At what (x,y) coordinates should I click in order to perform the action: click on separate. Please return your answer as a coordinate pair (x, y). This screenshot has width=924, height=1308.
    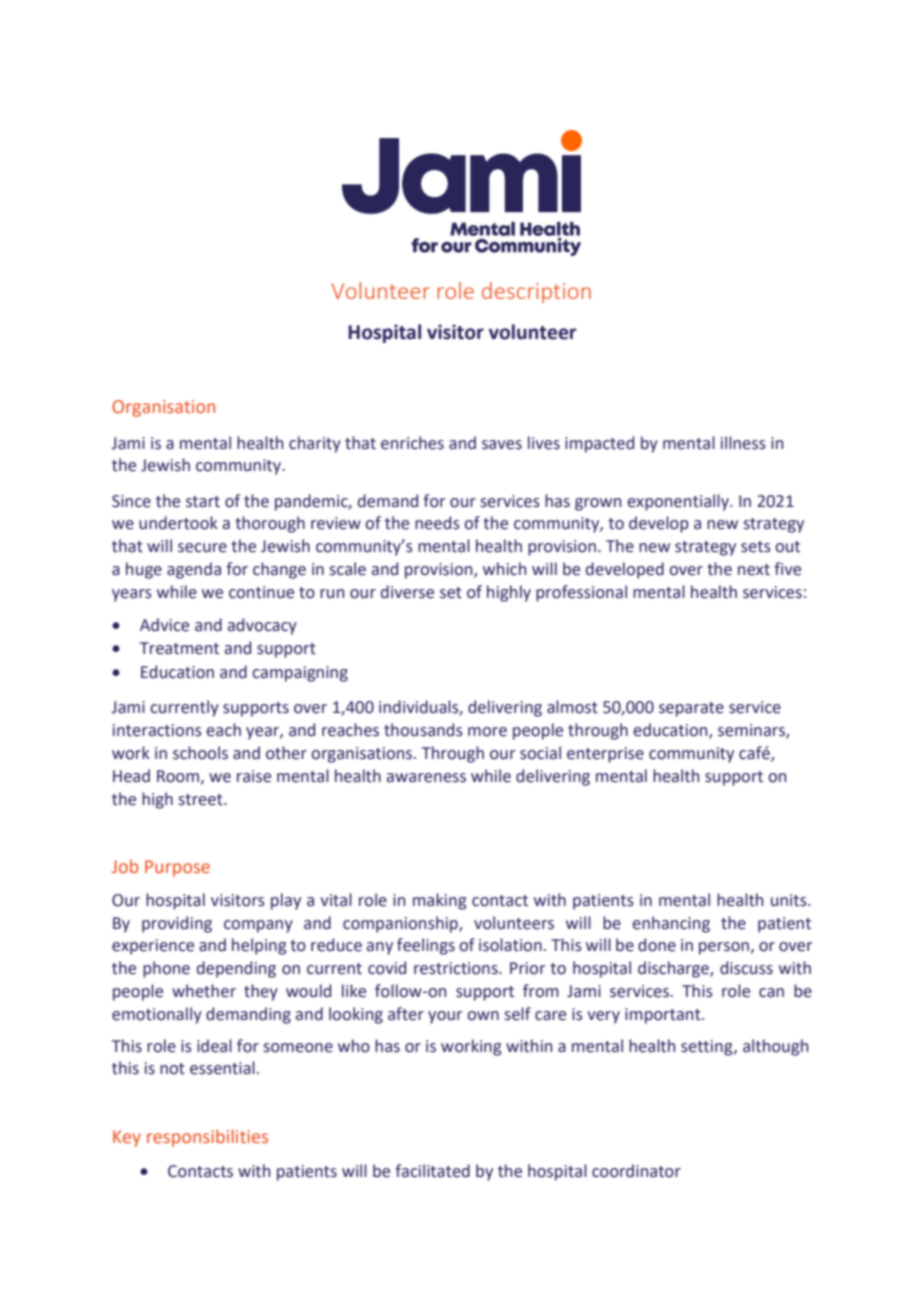
    Looking at the image, I should click on (691, 709).
